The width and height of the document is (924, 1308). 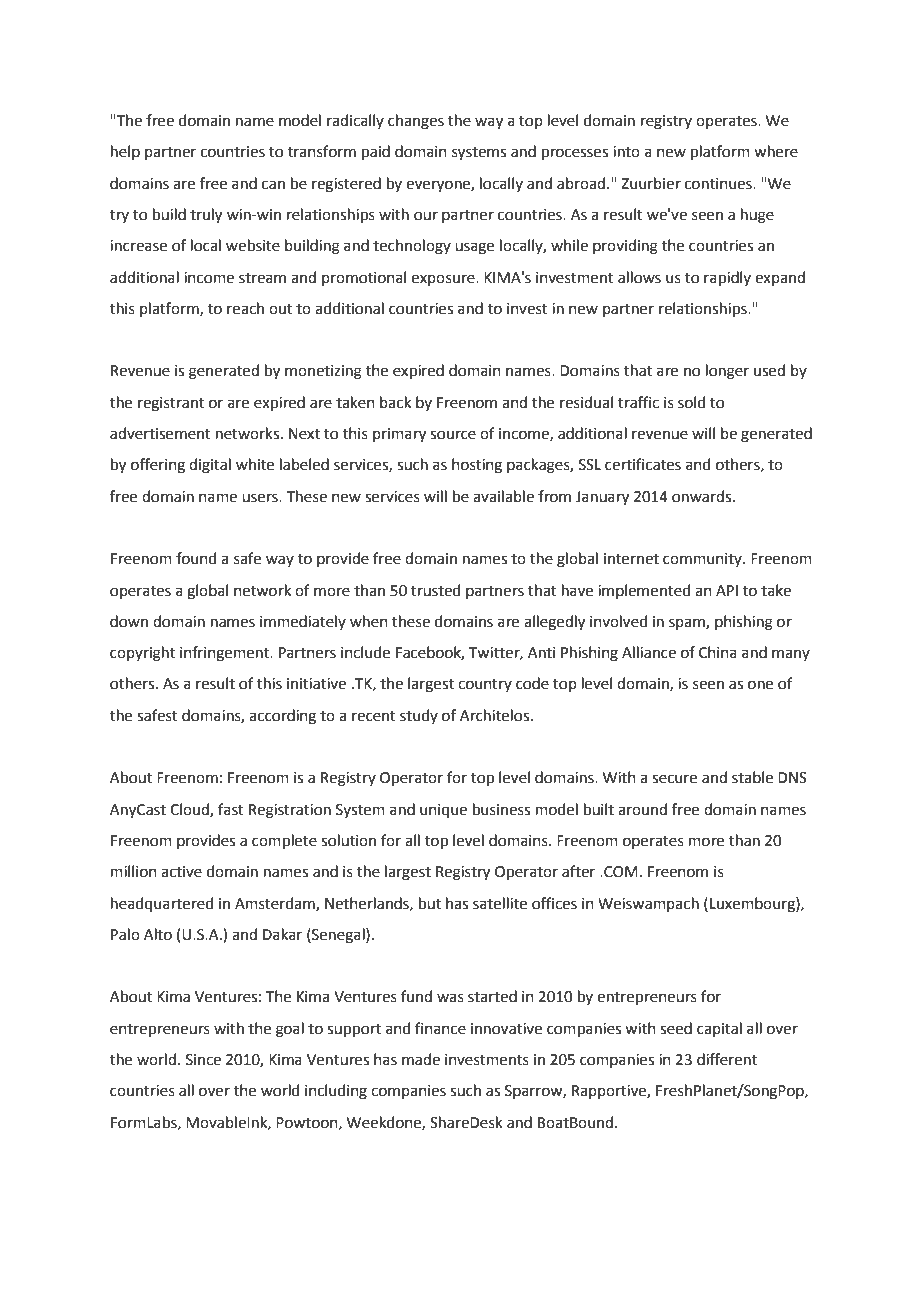 I want to click on found, so click(x=196, y=558).
